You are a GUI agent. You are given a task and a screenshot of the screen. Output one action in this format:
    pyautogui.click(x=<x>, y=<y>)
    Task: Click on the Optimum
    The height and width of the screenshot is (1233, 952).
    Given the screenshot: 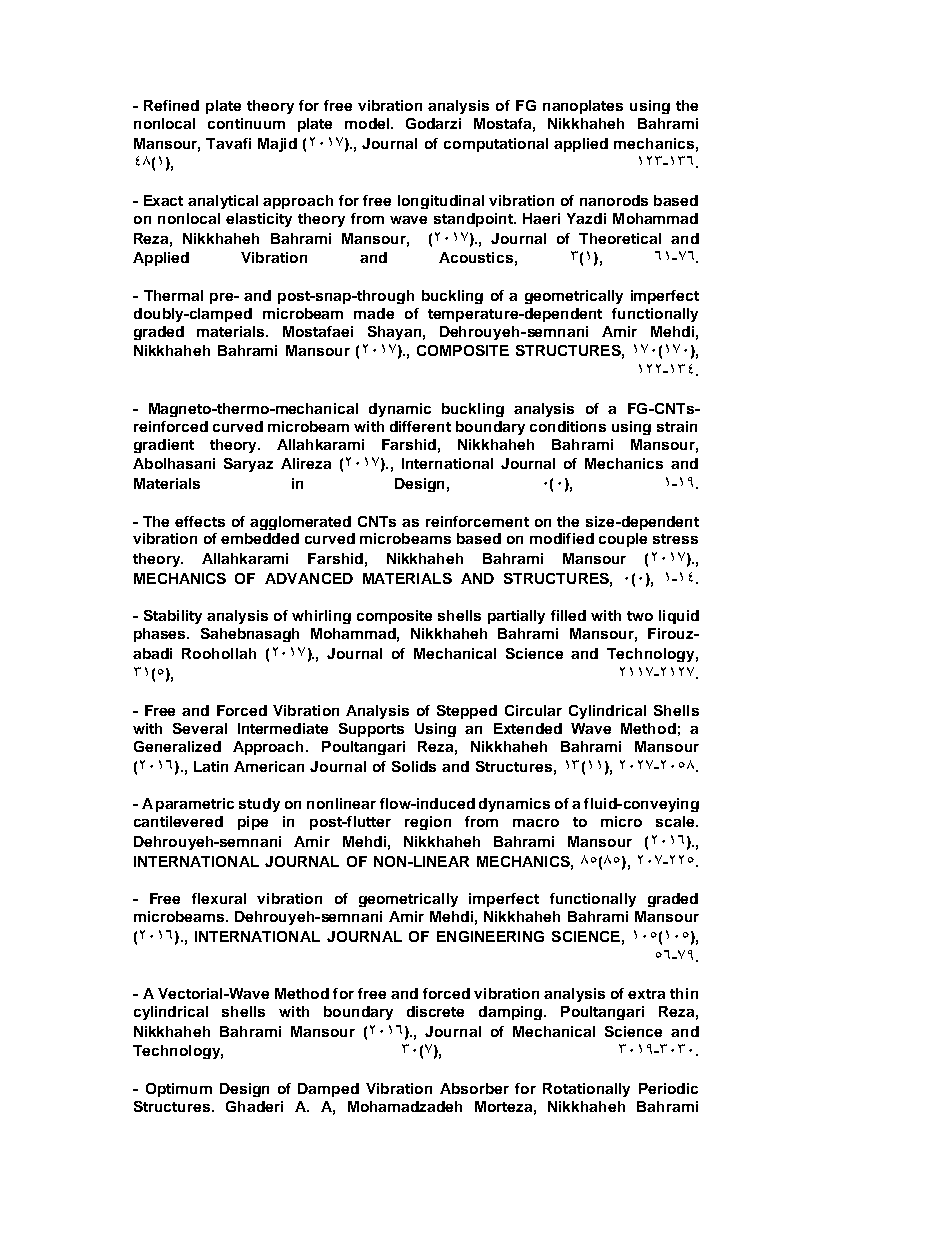 What is the action you would take?
    pyautogui.click(x=179, y=1090)
